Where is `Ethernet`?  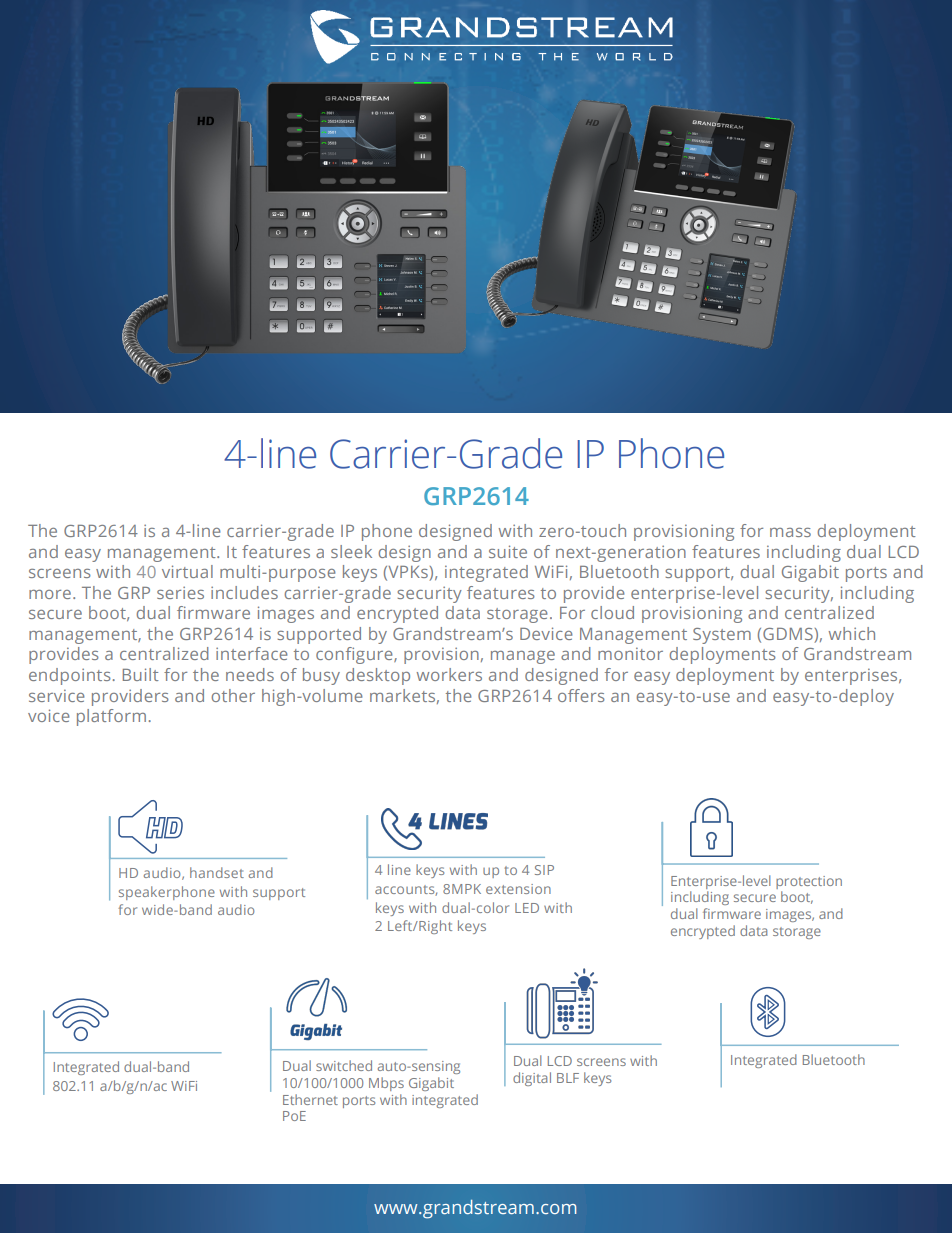 Ethernet is located at coordinates (310, 1099).
